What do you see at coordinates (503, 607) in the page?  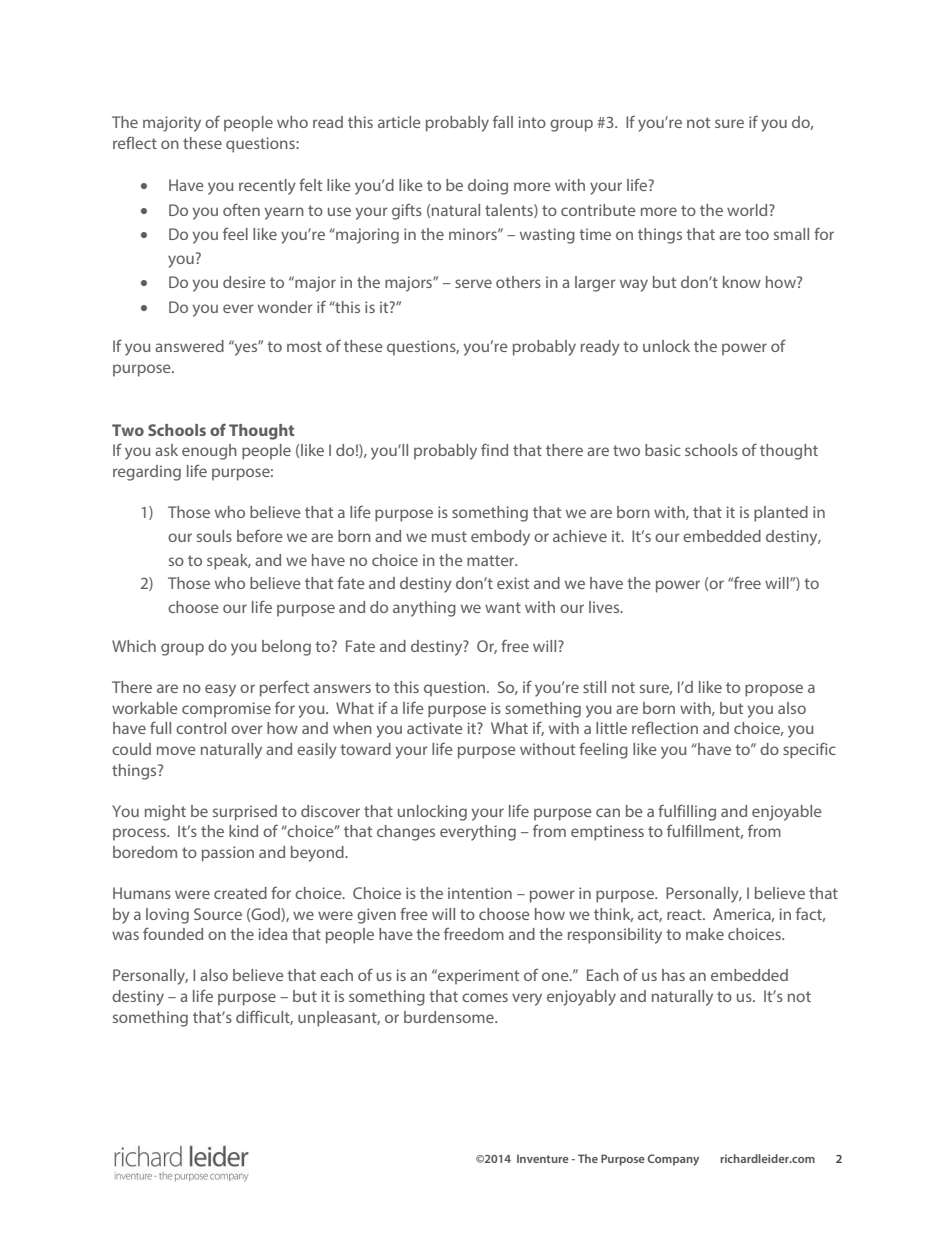 I see `want` at bounding box center [503, 607].
